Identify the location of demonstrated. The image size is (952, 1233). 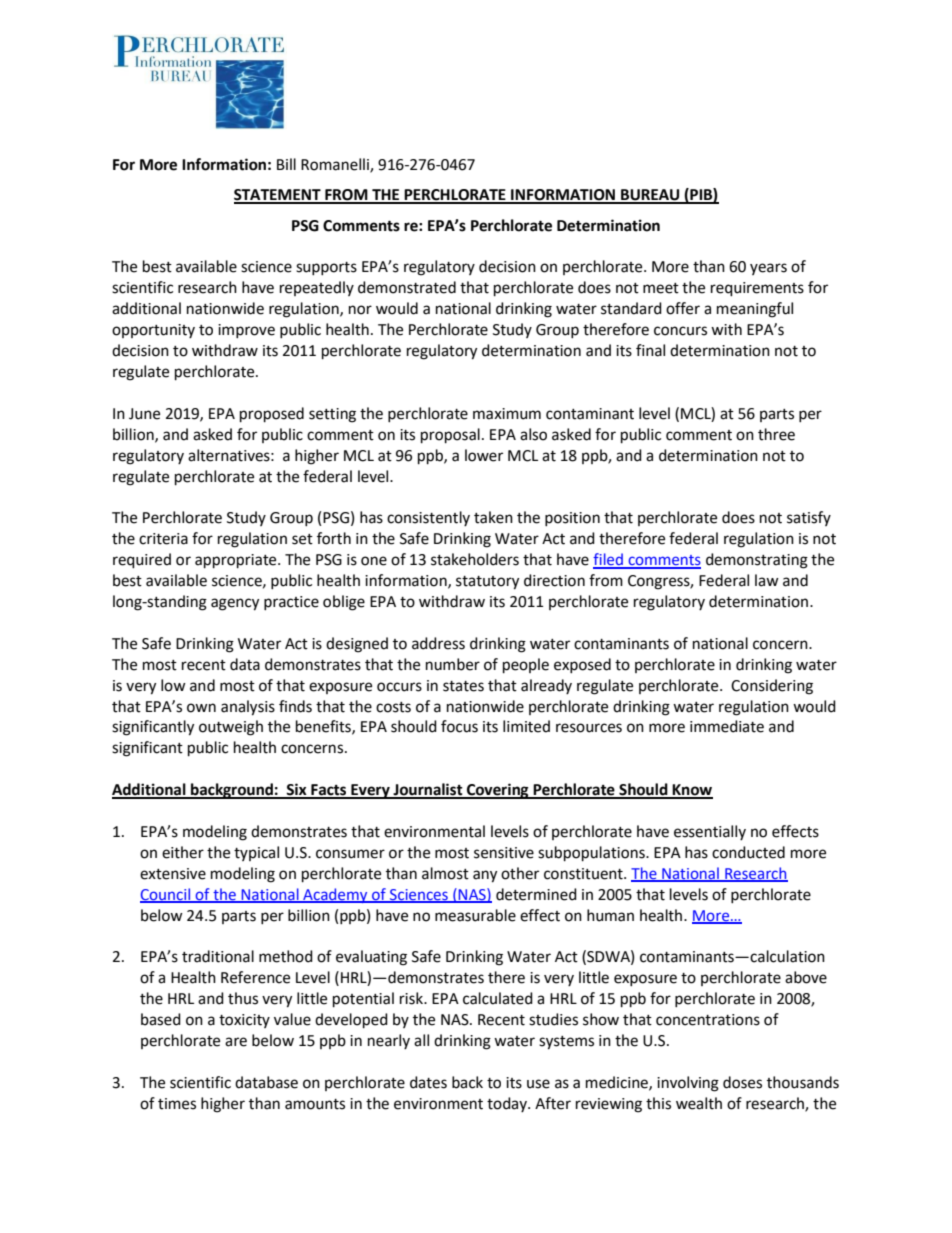
(407, 287).
